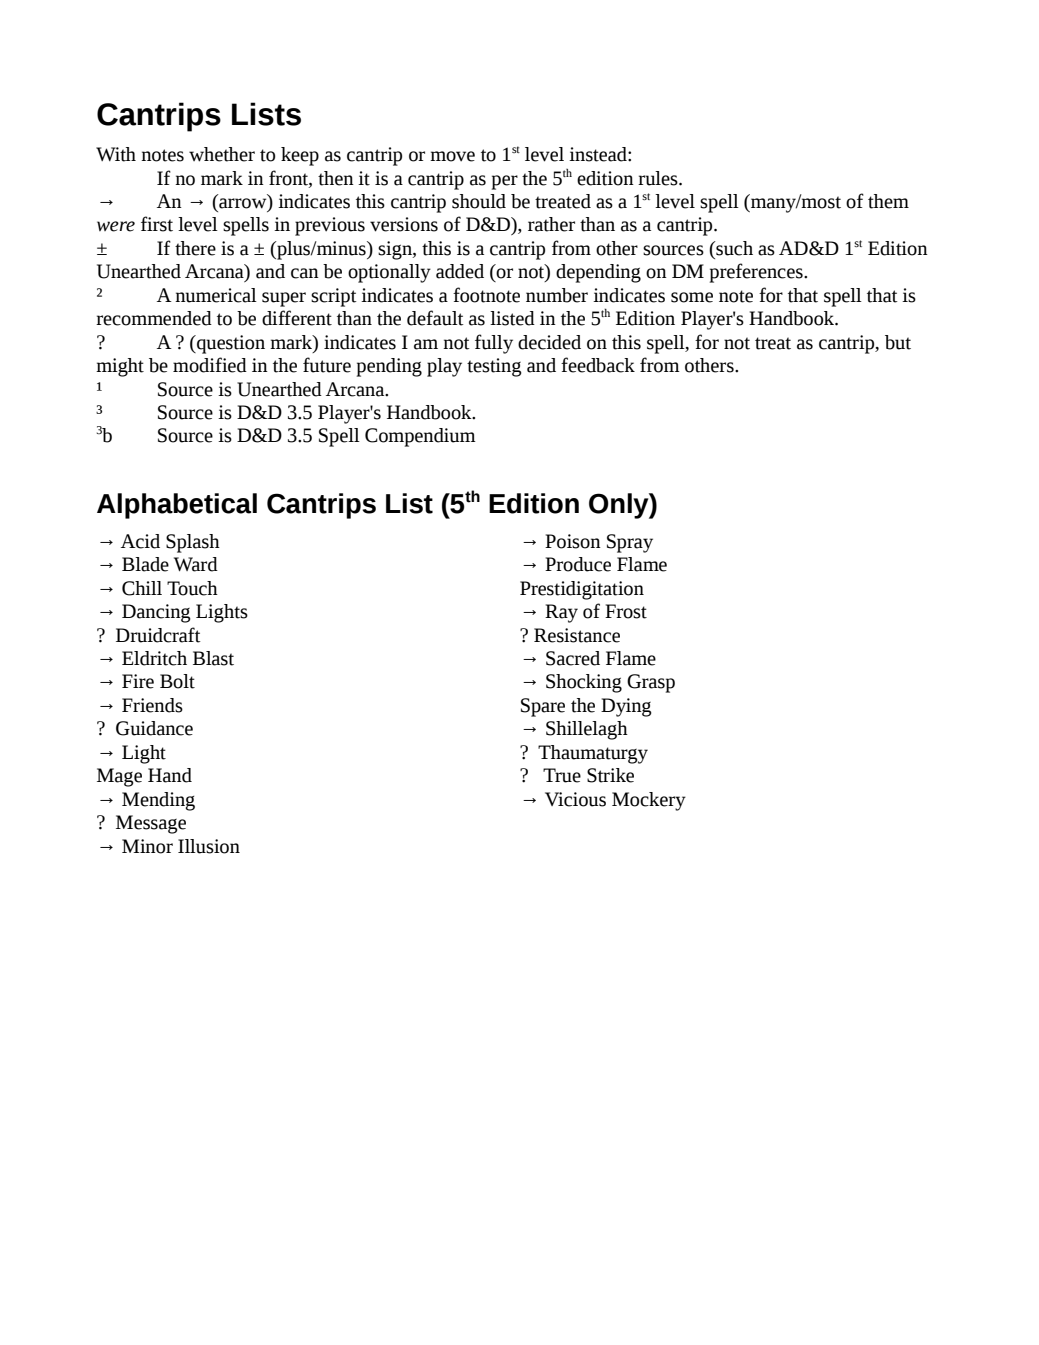  I want to click on Grasp, so click(651, 683).
